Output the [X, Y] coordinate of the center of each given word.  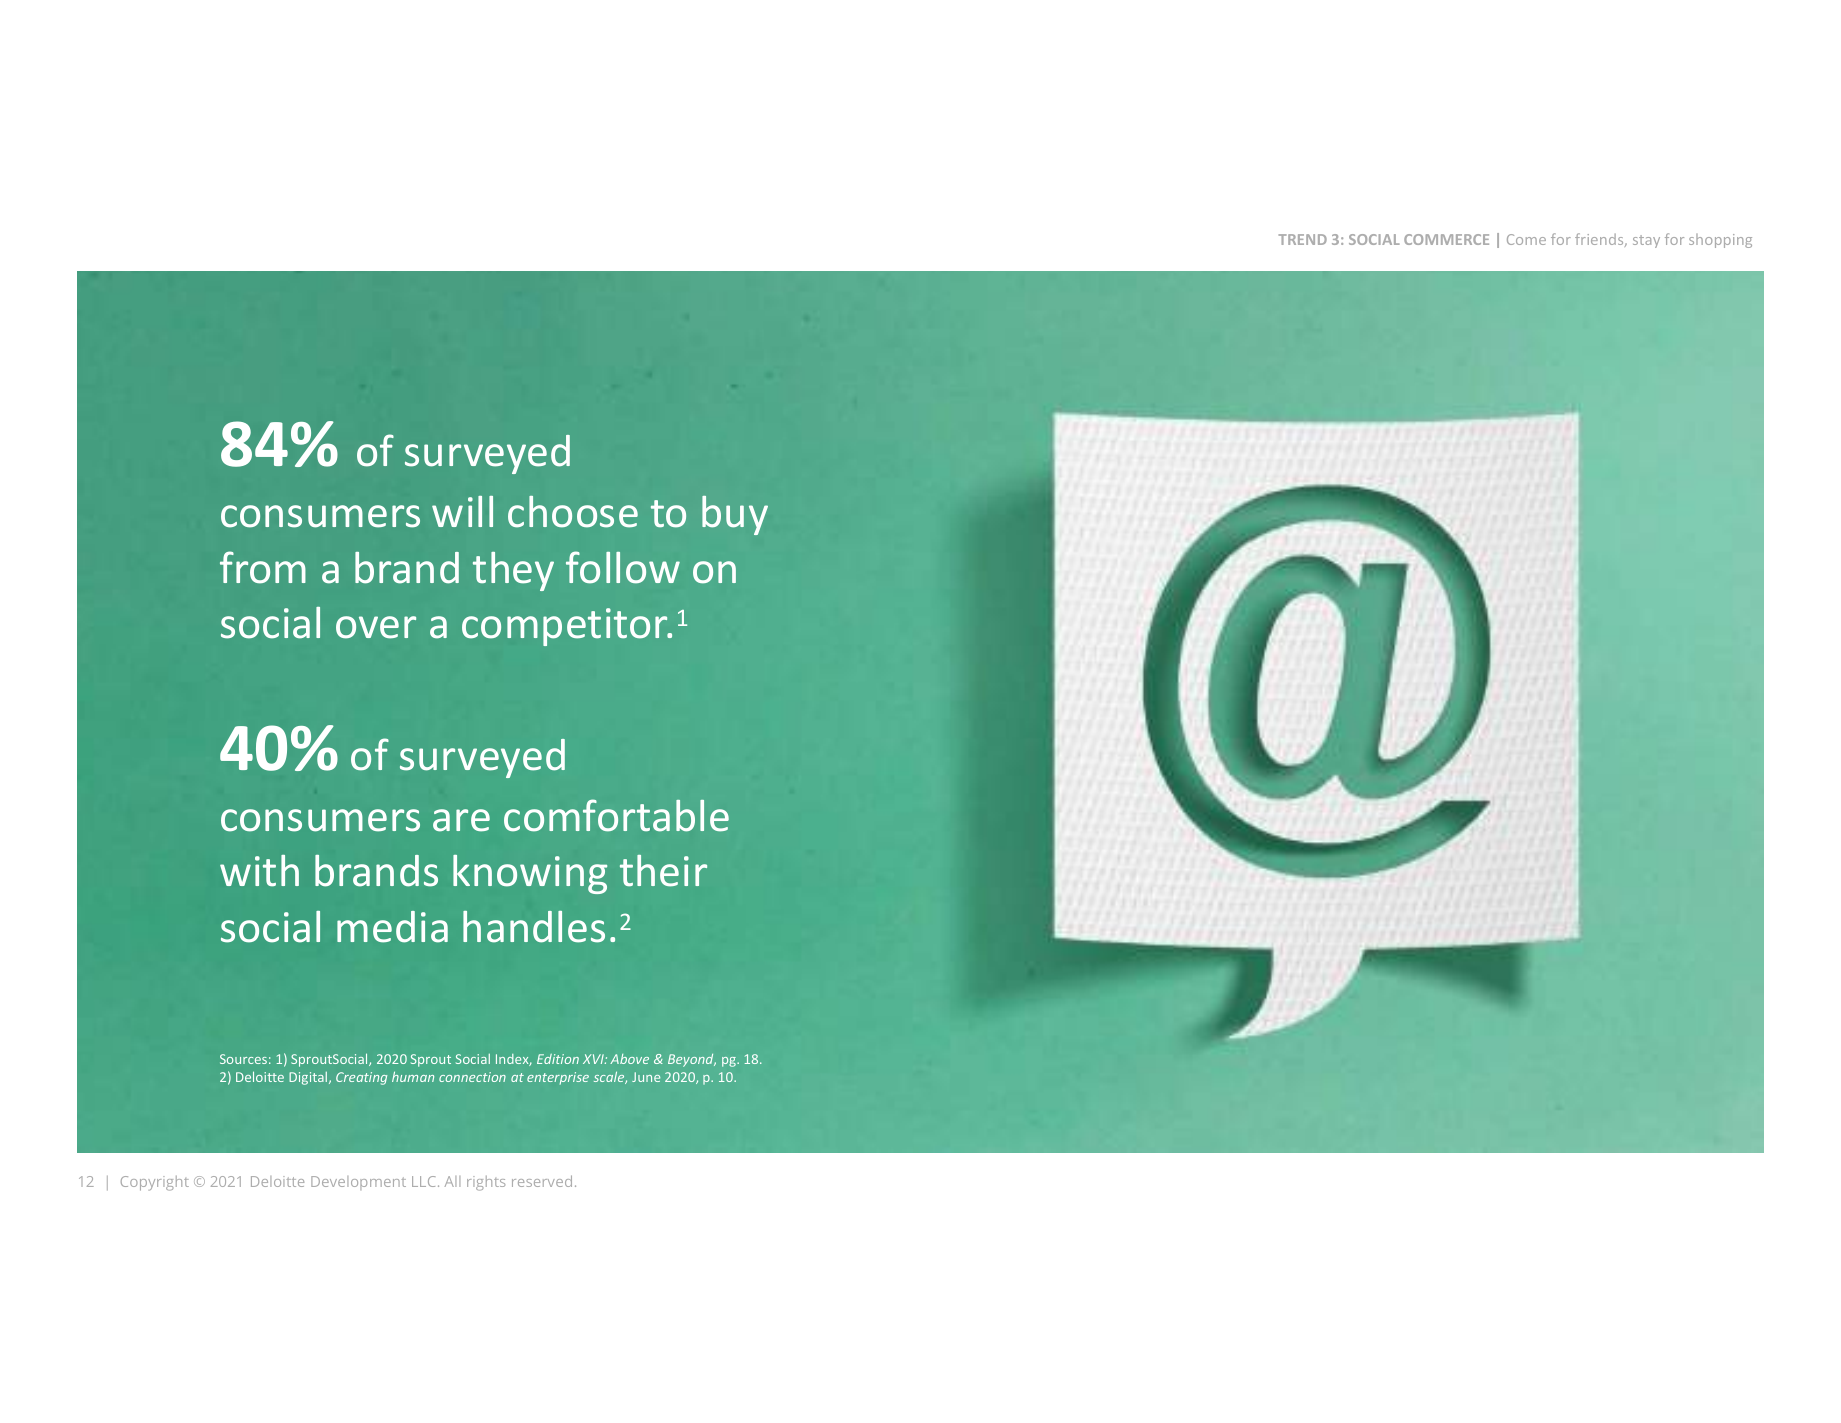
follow [623, 567]
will [462, 511]
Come [1526, 239]
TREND [1303, 239]
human [413, 1076]
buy [735, 515]
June [646, 1077]
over [376, 627]
